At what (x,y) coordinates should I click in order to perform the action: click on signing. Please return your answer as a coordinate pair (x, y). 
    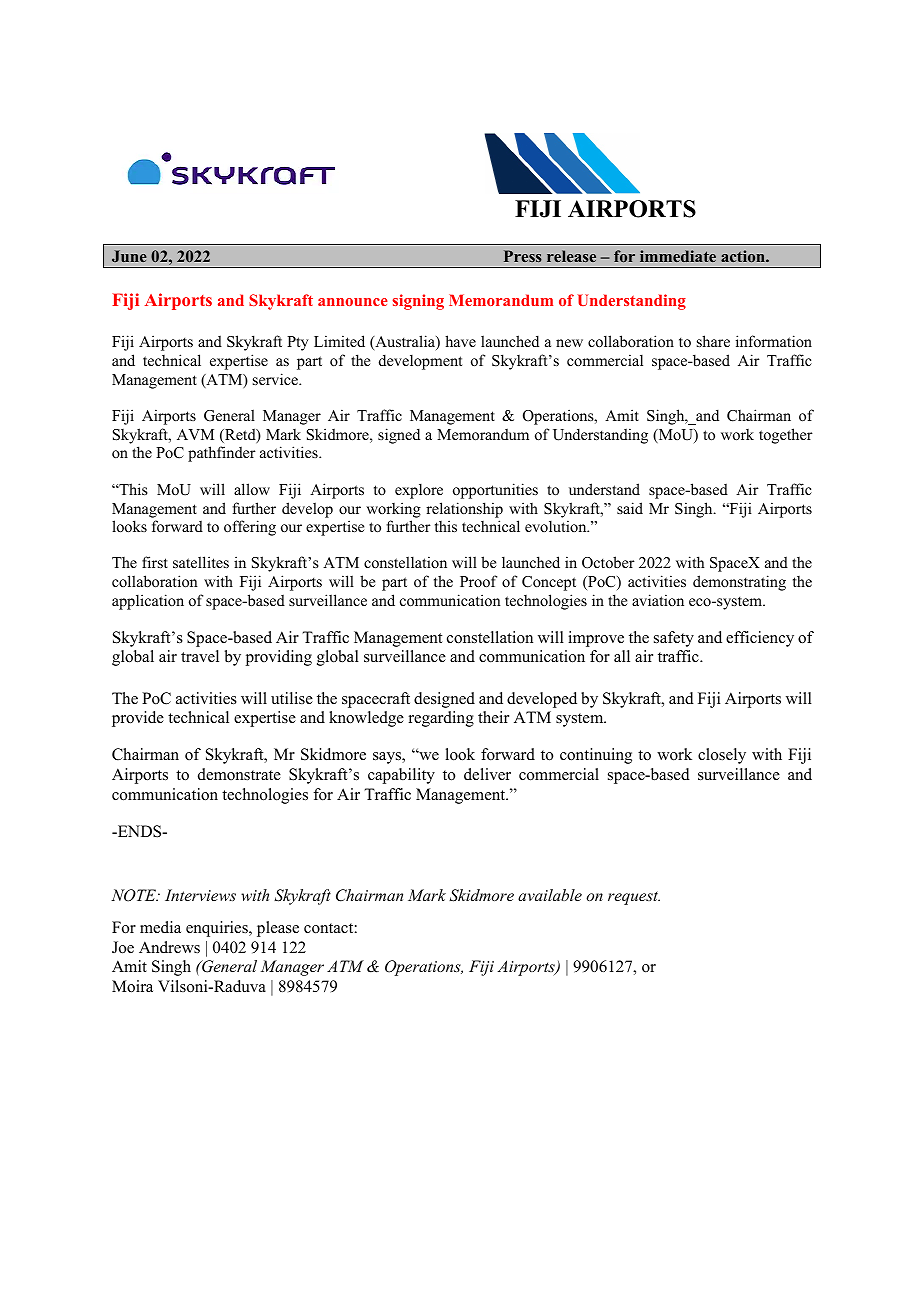
    Looking at the image, I should click on (418, 302).
